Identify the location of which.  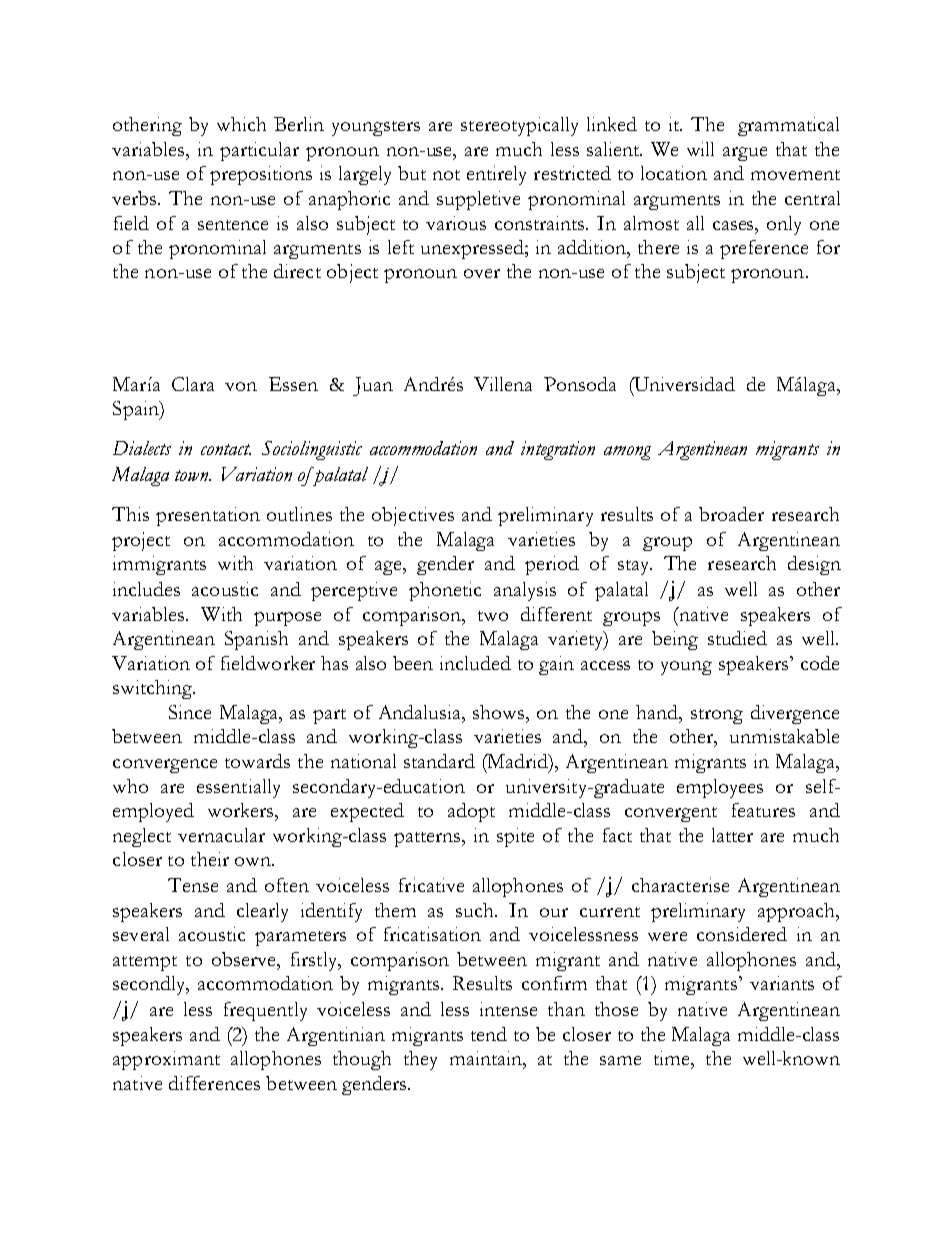
(241, 124).
